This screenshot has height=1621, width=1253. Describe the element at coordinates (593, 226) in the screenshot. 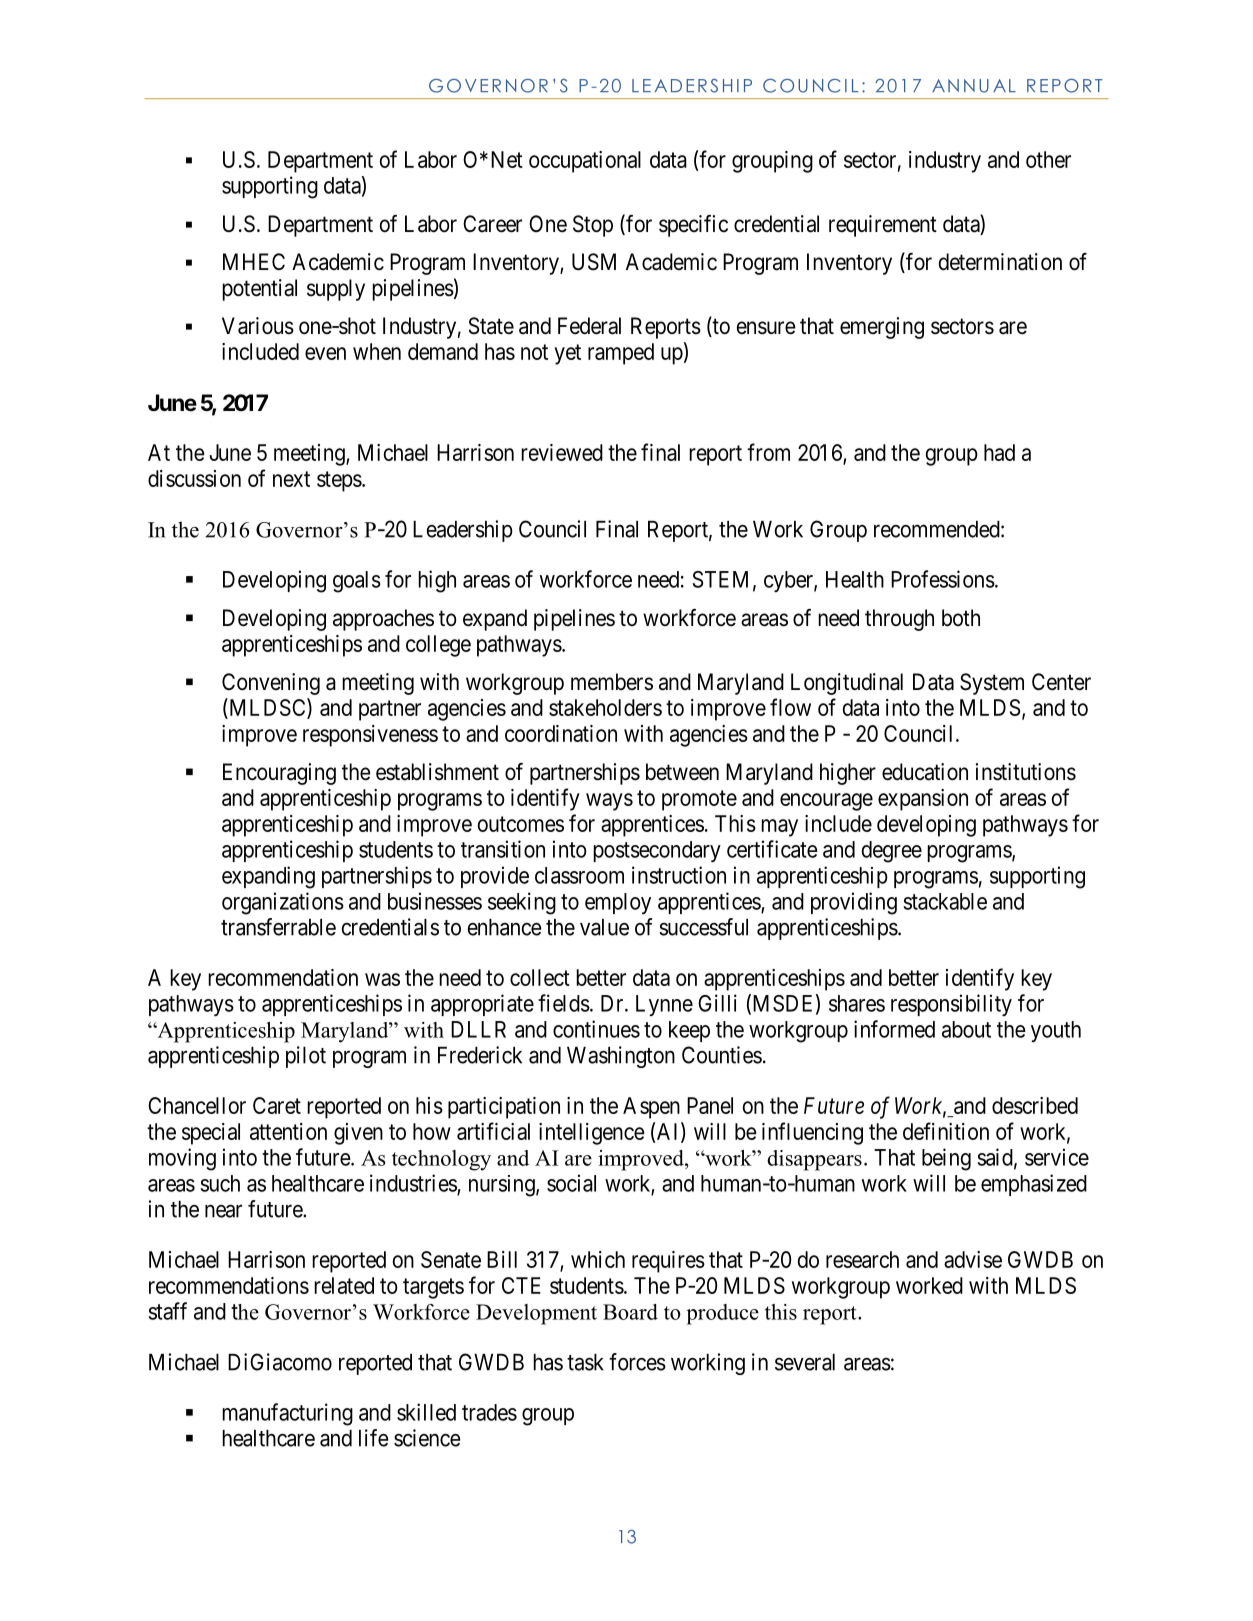

I see `Stop` at that location.
